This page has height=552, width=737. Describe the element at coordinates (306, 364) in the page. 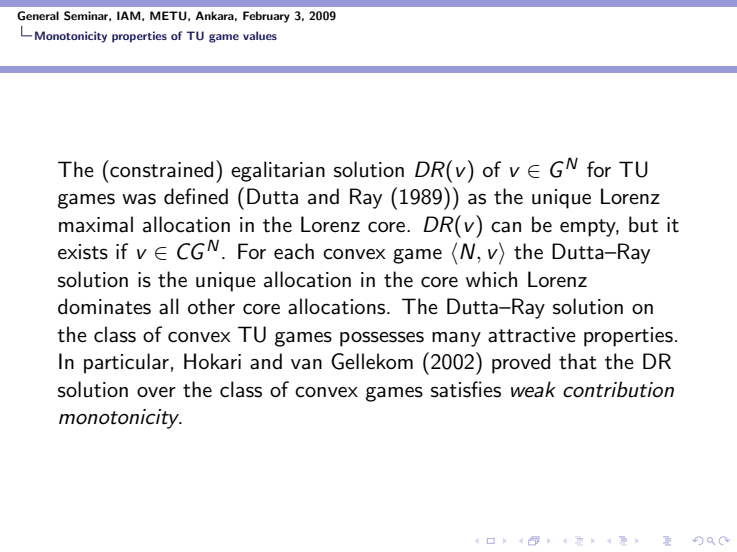

I see `van` at that location.
